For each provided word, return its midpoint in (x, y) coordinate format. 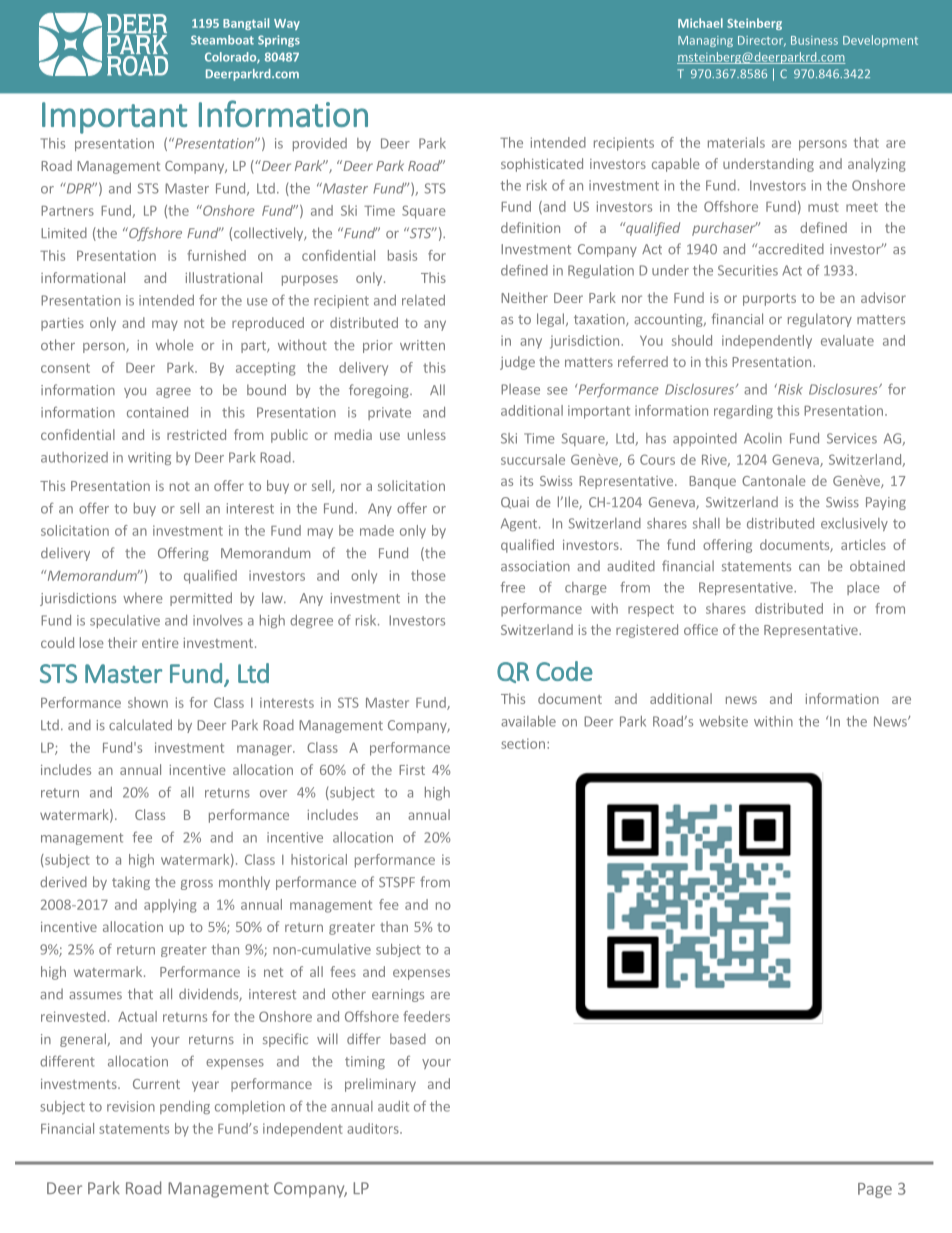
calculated (140, 724)
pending (185, 1107)
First (412, 770)
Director (762, 41)
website (723, 721)
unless (427, 434)
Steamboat (222, 40)
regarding (743, 412)
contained (157, 412)
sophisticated (542, 165)
